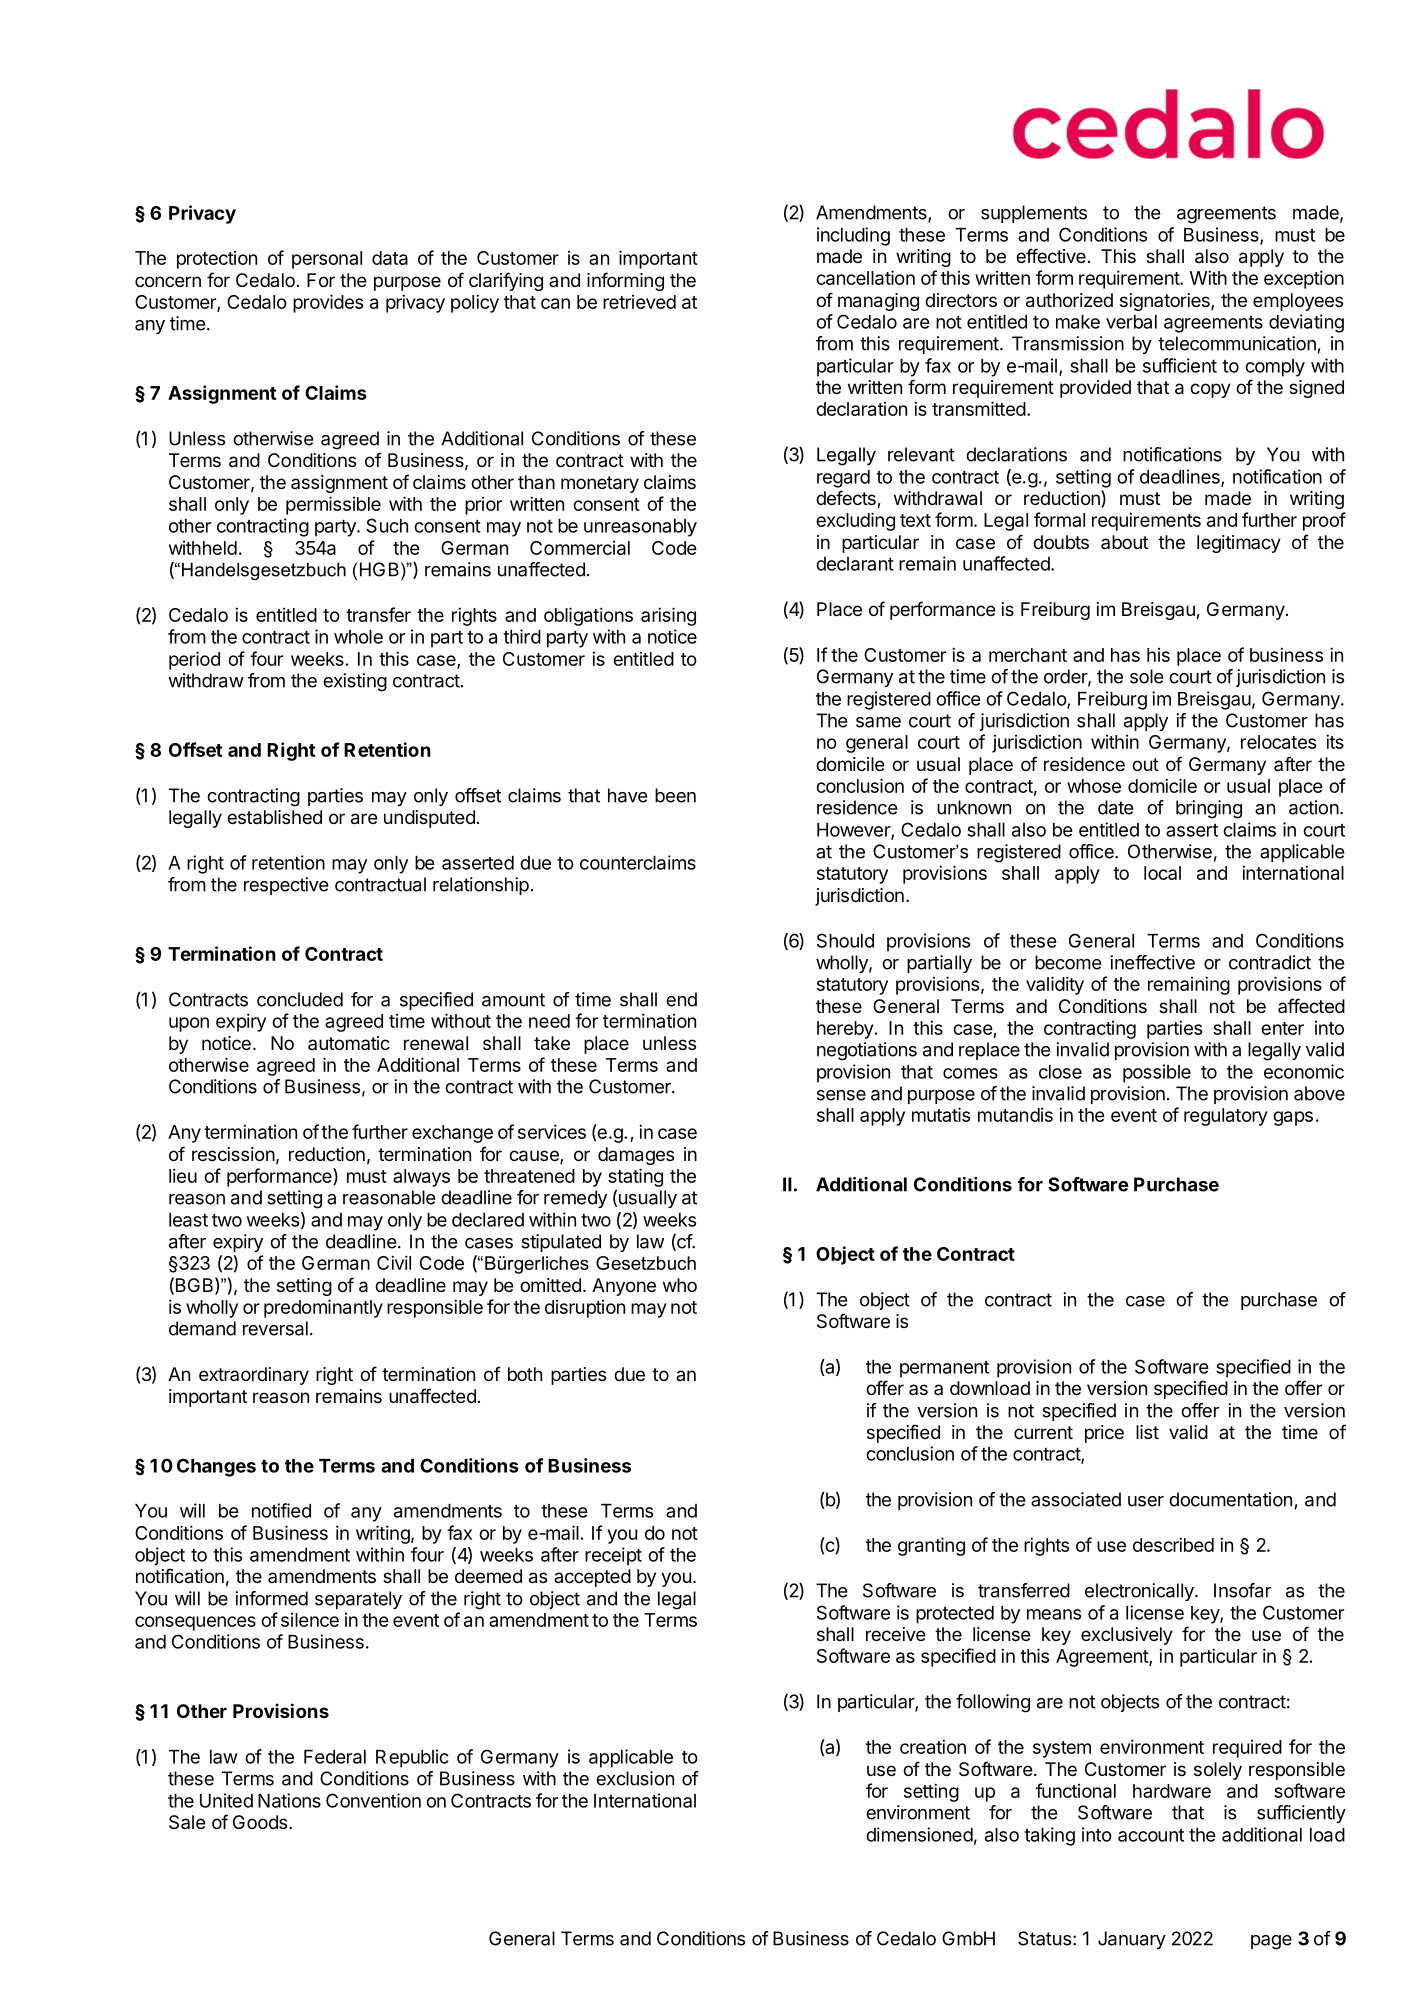 This image has height=1997, width=1412. What do you see at coordinates (613, 1556) in the image?
I see `receipt` at bounding box center [613, 1556].
